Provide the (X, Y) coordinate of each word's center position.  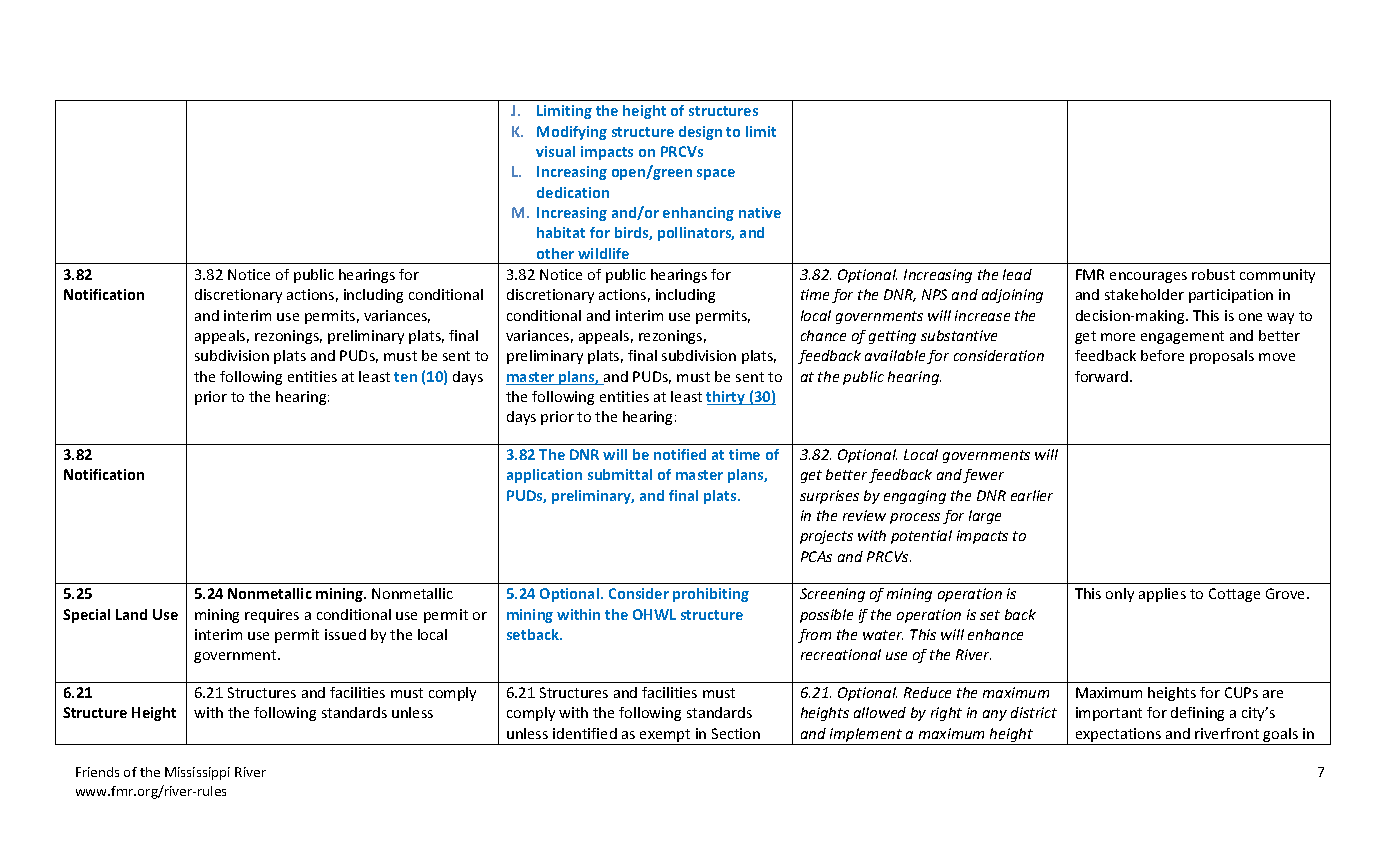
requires (272, 616)
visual (555, 151)
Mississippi (197, 773)
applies (1162, 595)
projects (826, 537)
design (700, 133)
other (555, 253)
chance (823, 335)
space (716, 174)
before (1162, 355)
